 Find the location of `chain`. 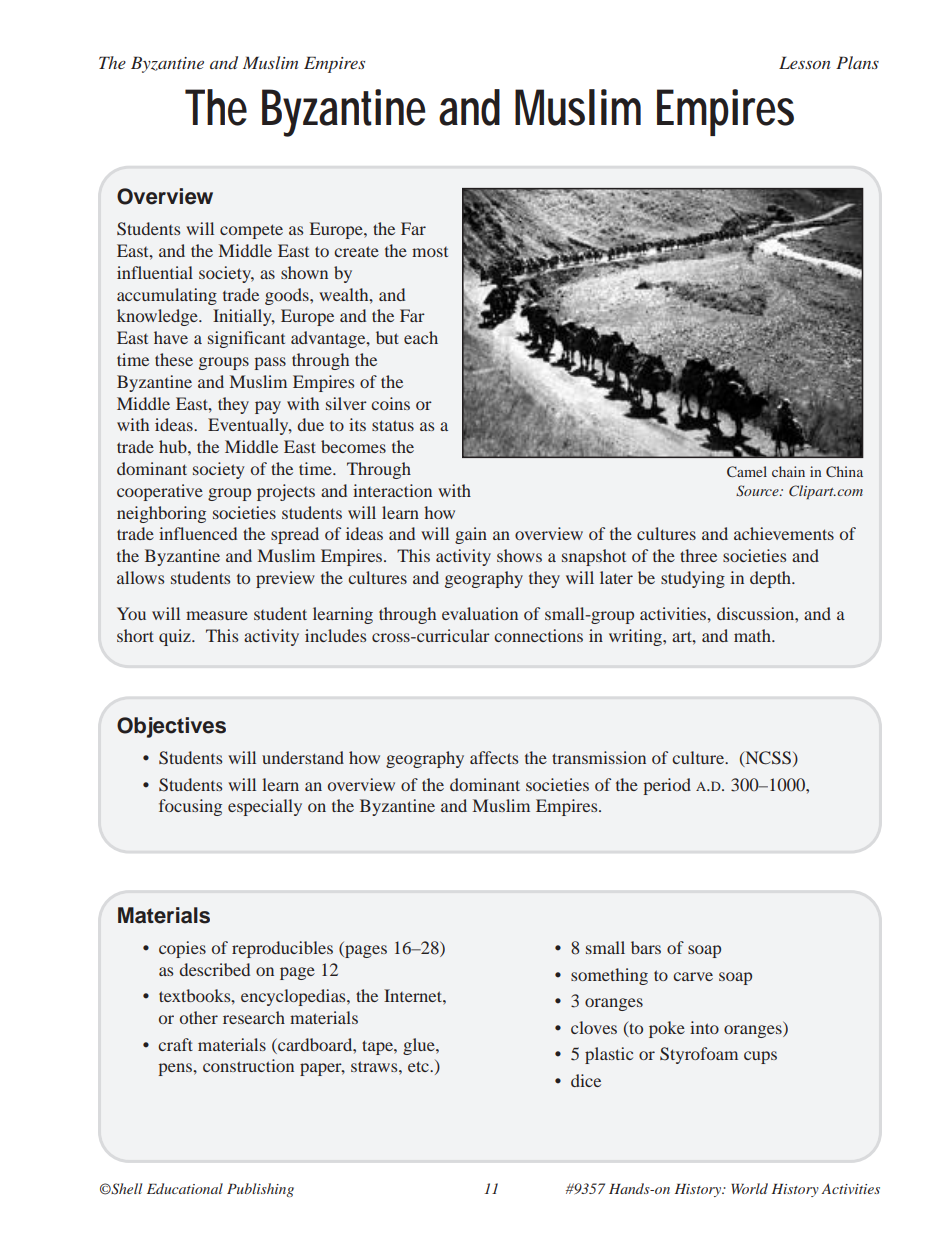

chain is located at coordinates (788, 471).
